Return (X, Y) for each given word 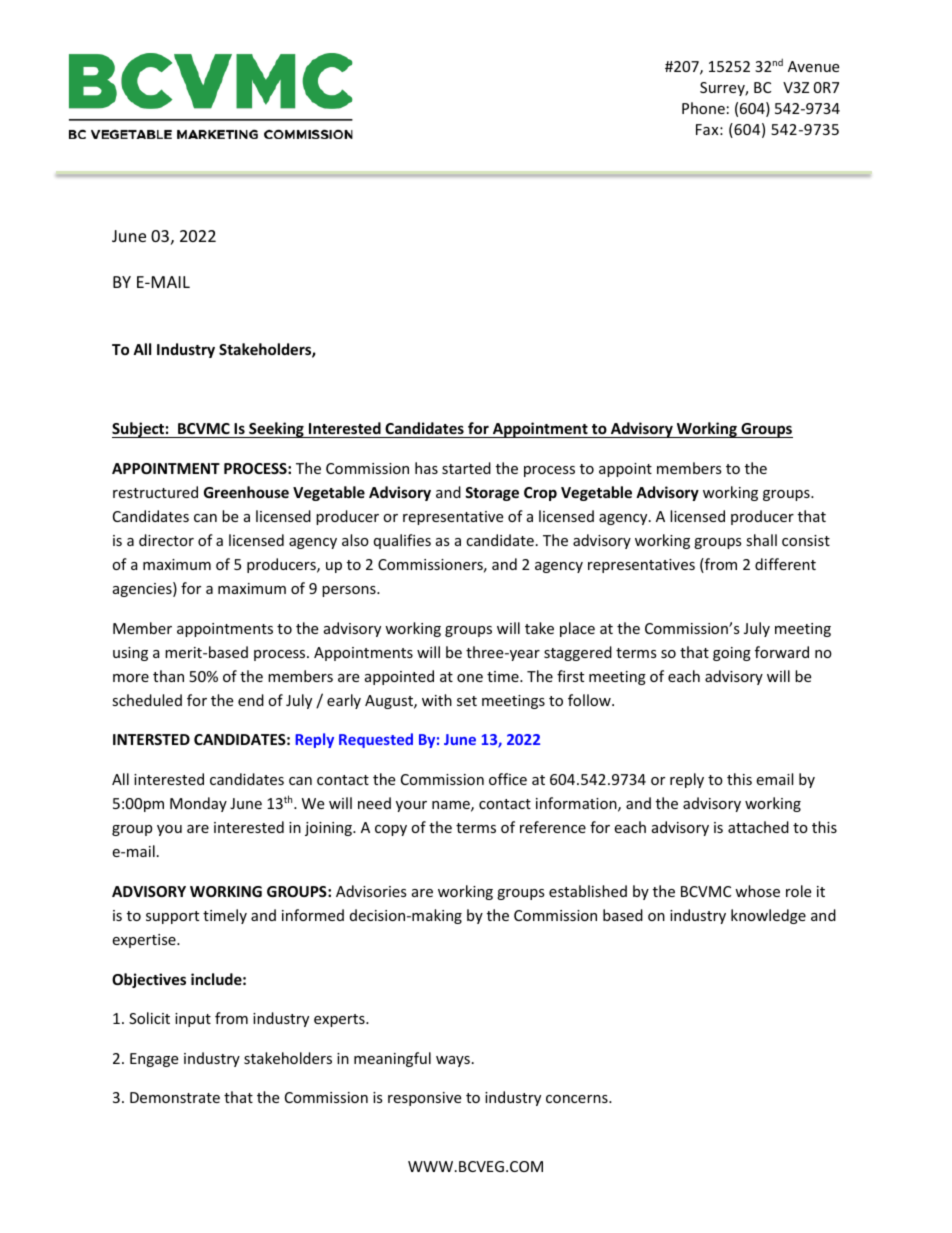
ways (453, 1061)
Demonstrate (175, 1097)
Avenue (813, 66)
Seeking (276, 430)
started (466, 468)
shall (761, 540)
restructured (155, 492)
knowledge (768, 916)
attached (758, 827)
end (251, 700)
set (467, 701)
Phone (703, 108)
